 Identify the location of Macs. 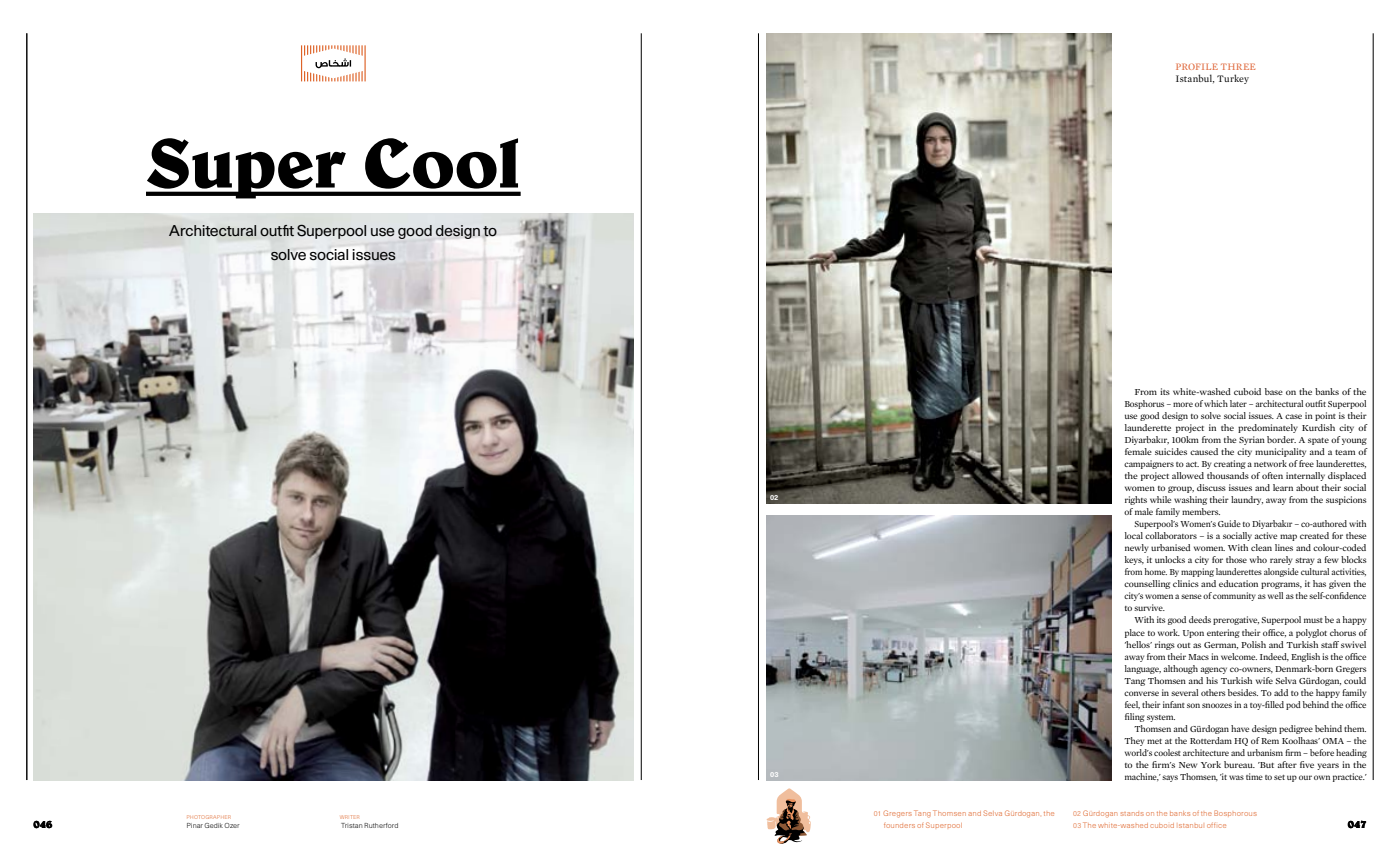
(1198, 657).
